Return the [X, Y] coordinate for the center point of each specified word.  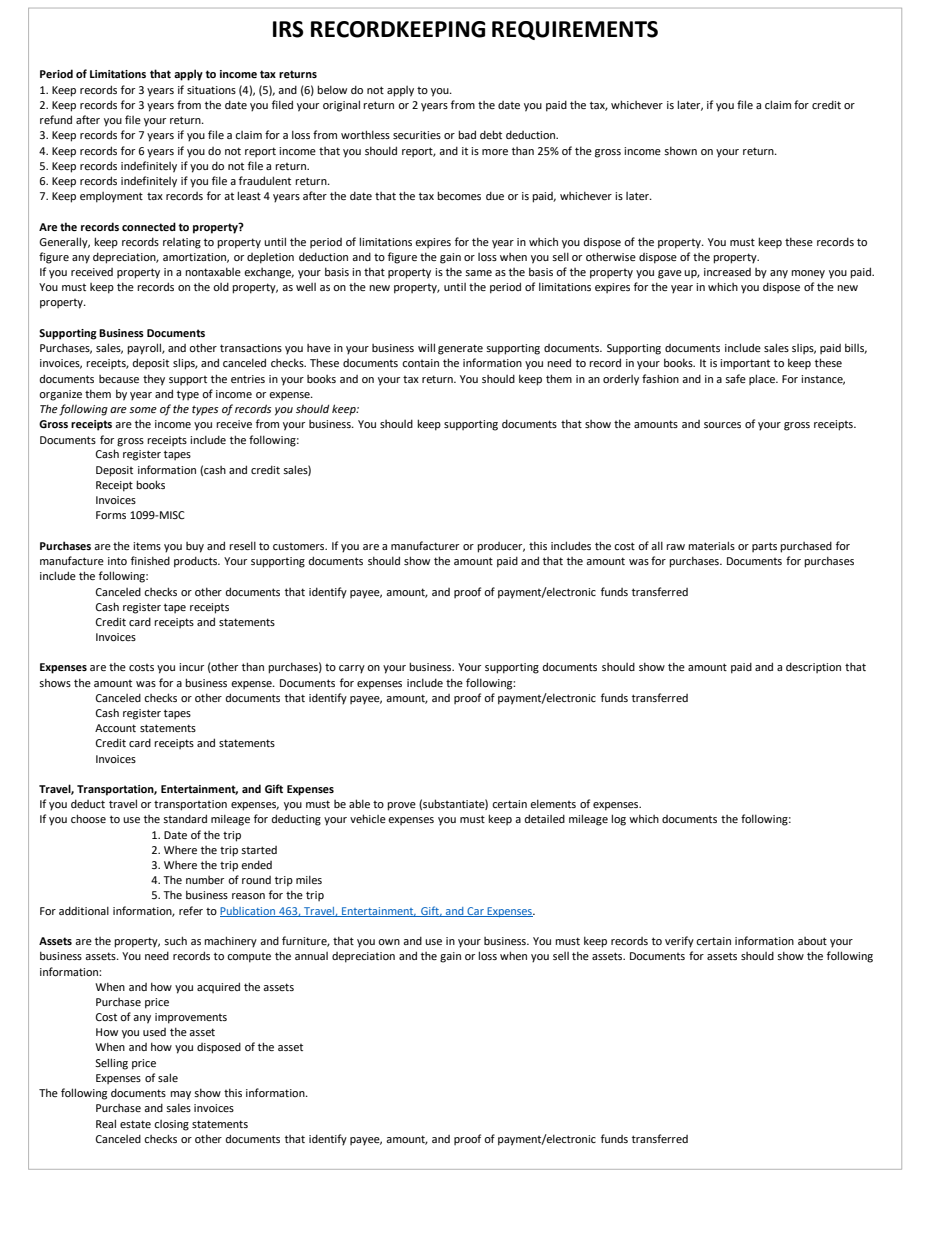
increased [727, 272]
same [478, 273]
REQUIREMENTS [575, 30]
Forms [111, 515]
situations [211, 90]
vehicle [368, 818]
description [813, 667]
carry [352, 669]
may [180, 1095]
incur [191, 667]
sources [722, 425]
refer [191, 910]
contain [420, 363]
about [812, 941]
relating [182, 243]
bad [467, 134]
